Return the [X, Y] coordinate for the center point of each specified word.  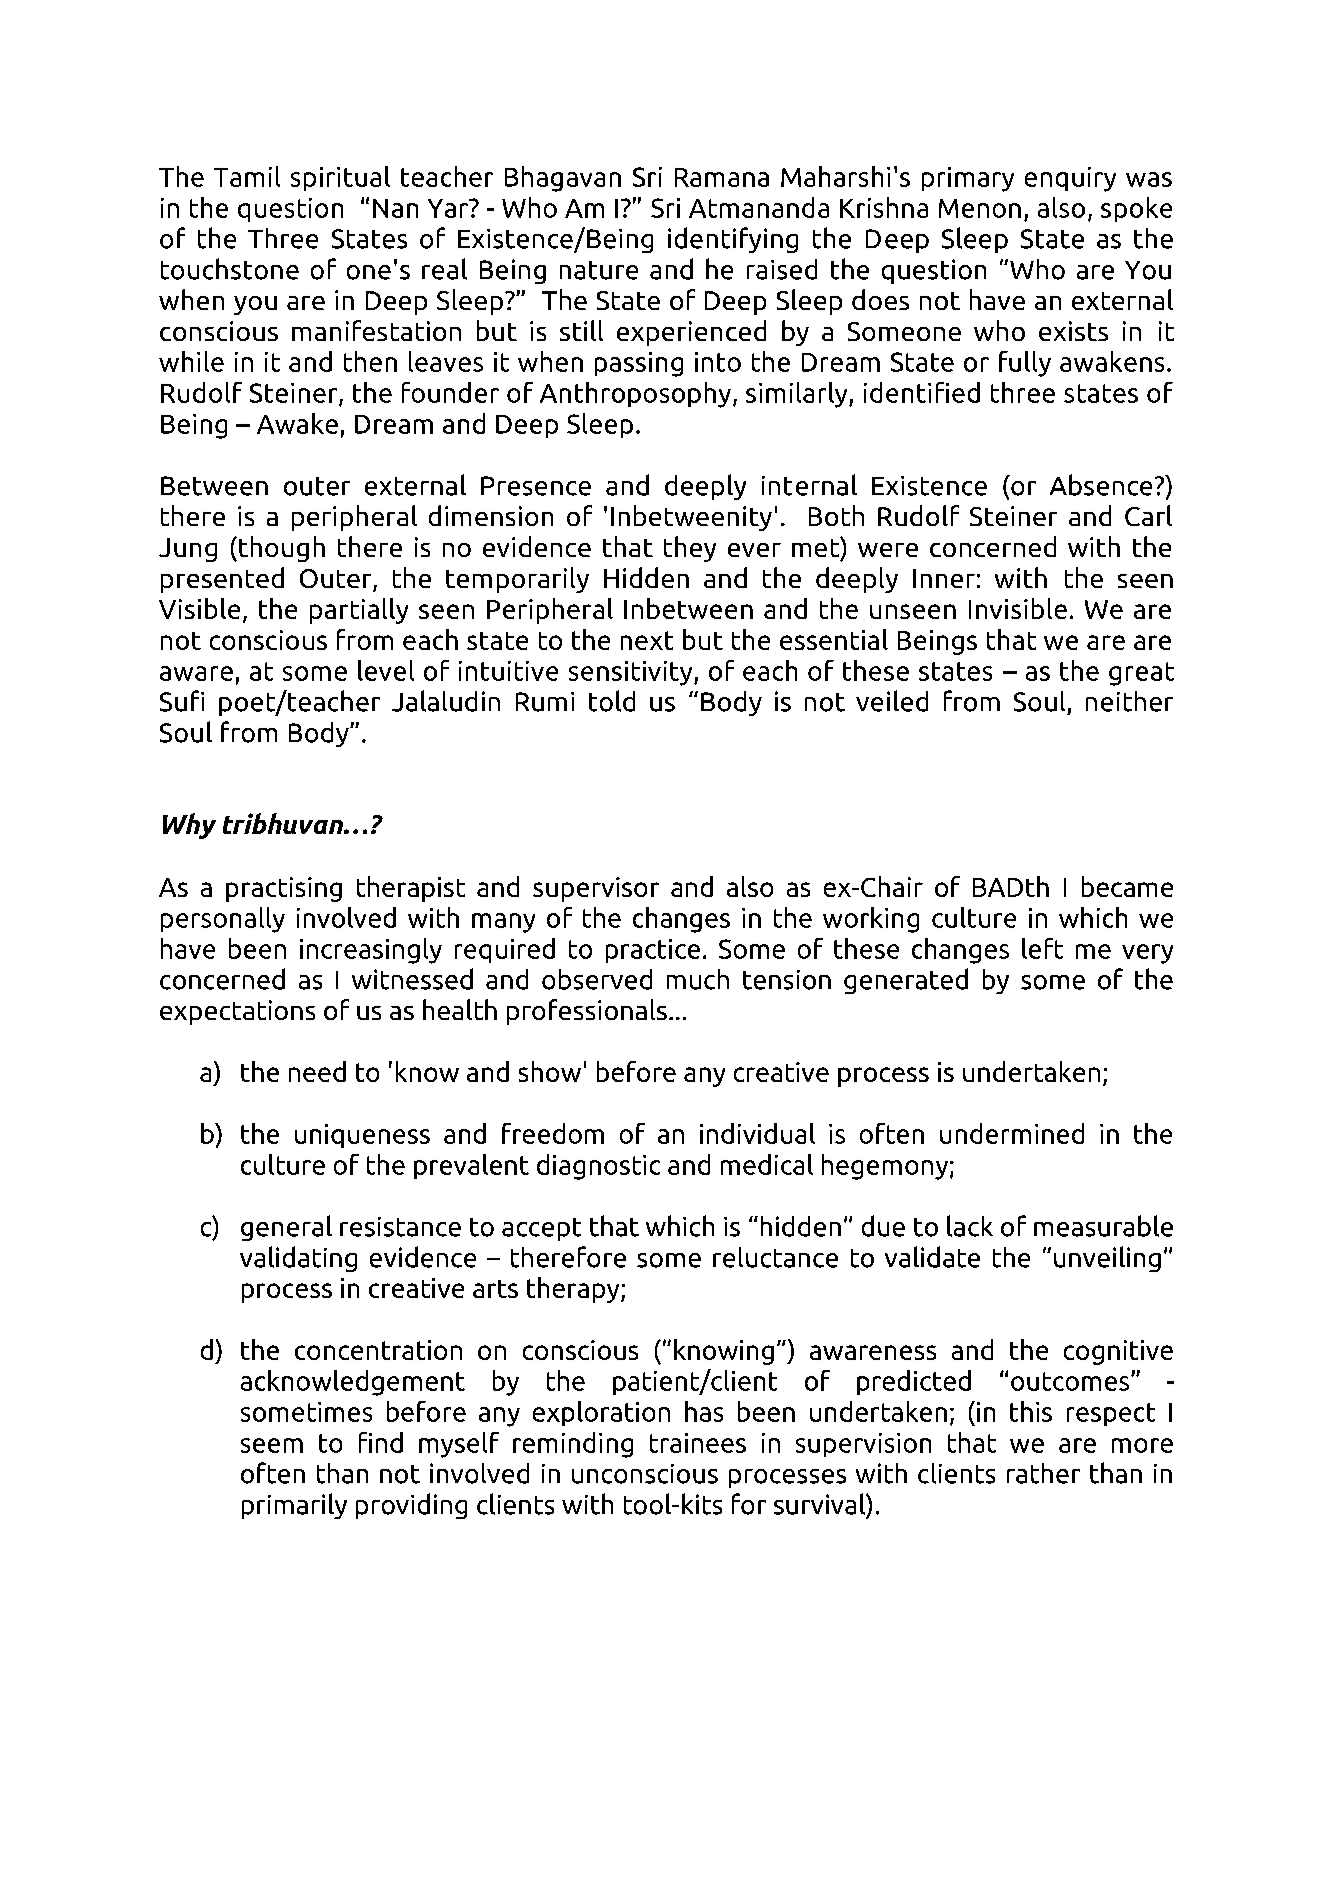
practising [284, 889]
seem [272, 1445]
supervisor [596, 889]
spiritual [340, 178]
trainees [698, 1443]
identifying [733, 240]
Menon [980, 208]
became [1127, 886]
